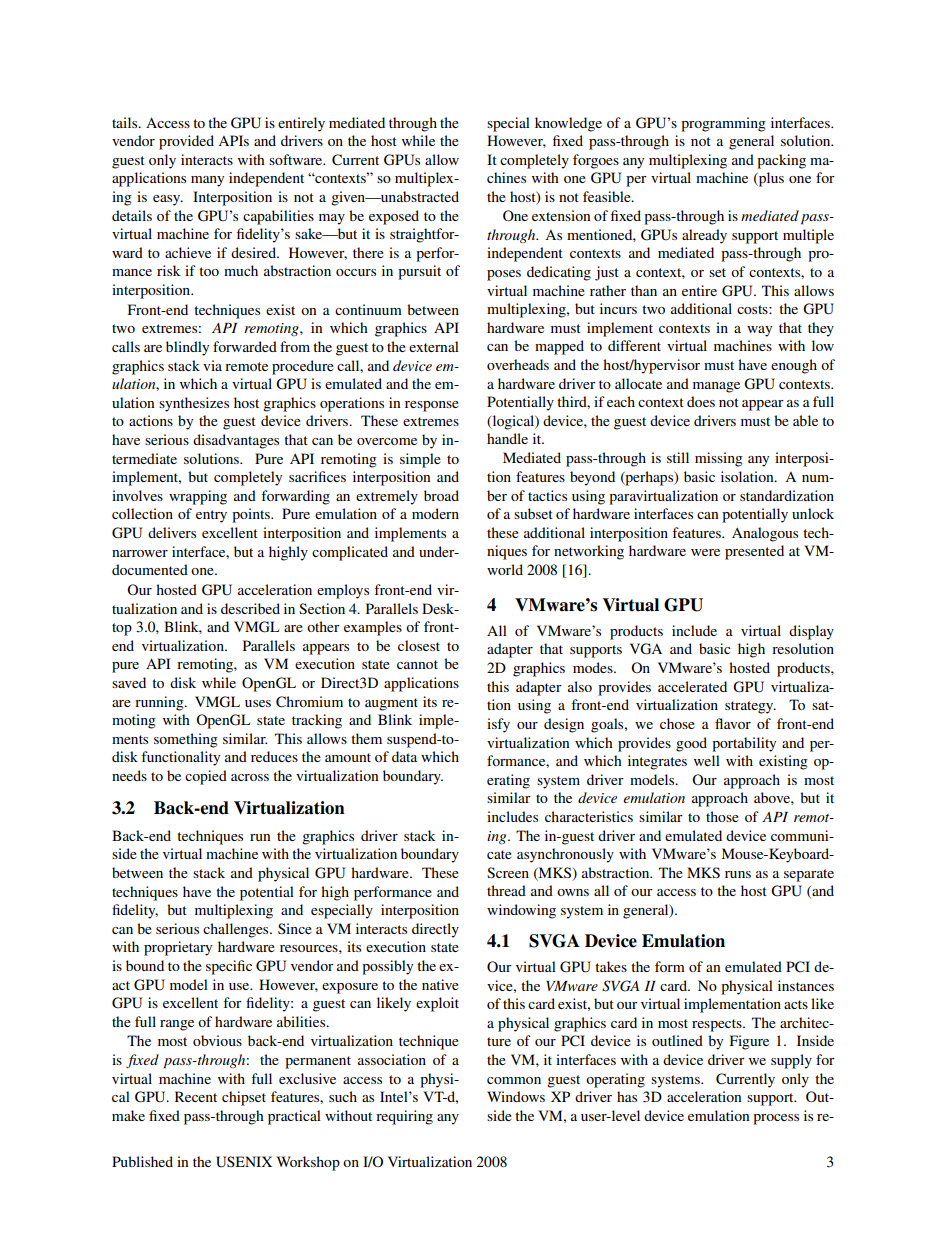  What do you see at coordinates (186, 142) in the image?
I see `provided` at bounding box center [186, 142].
